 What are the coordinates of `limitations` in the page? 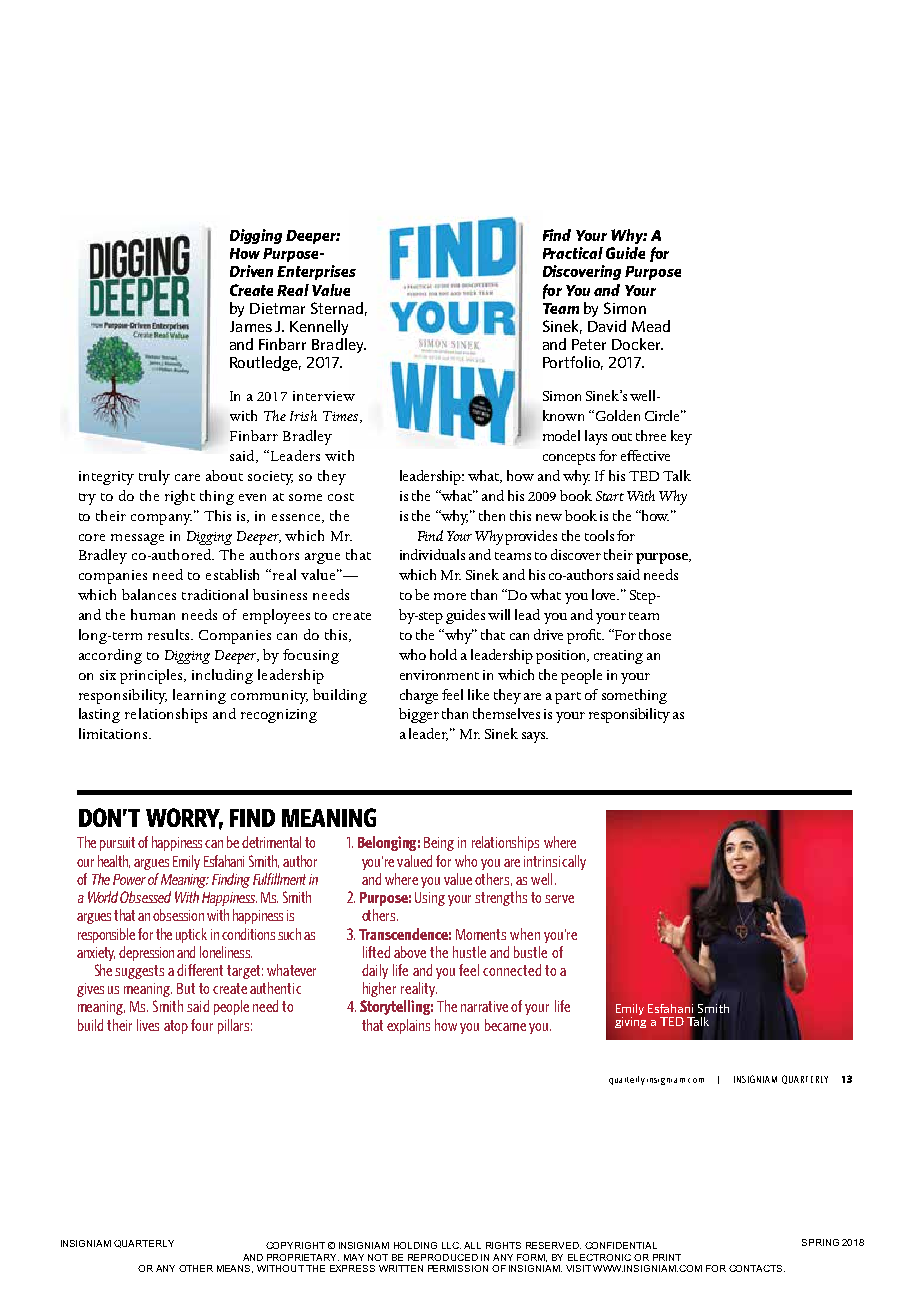 It's located at (114, 733).
